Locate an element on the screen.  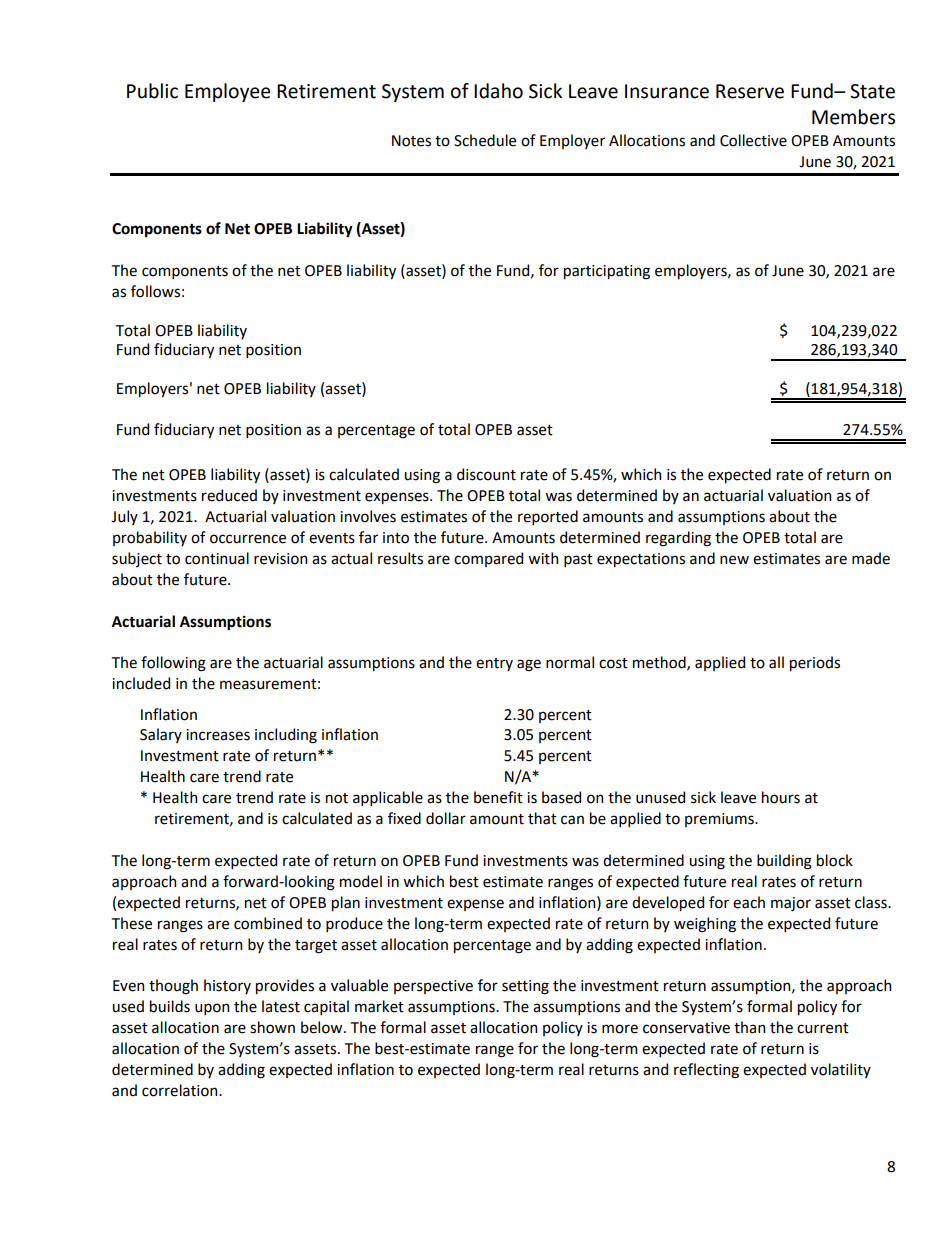
following is located at coordinates (173, 664).
